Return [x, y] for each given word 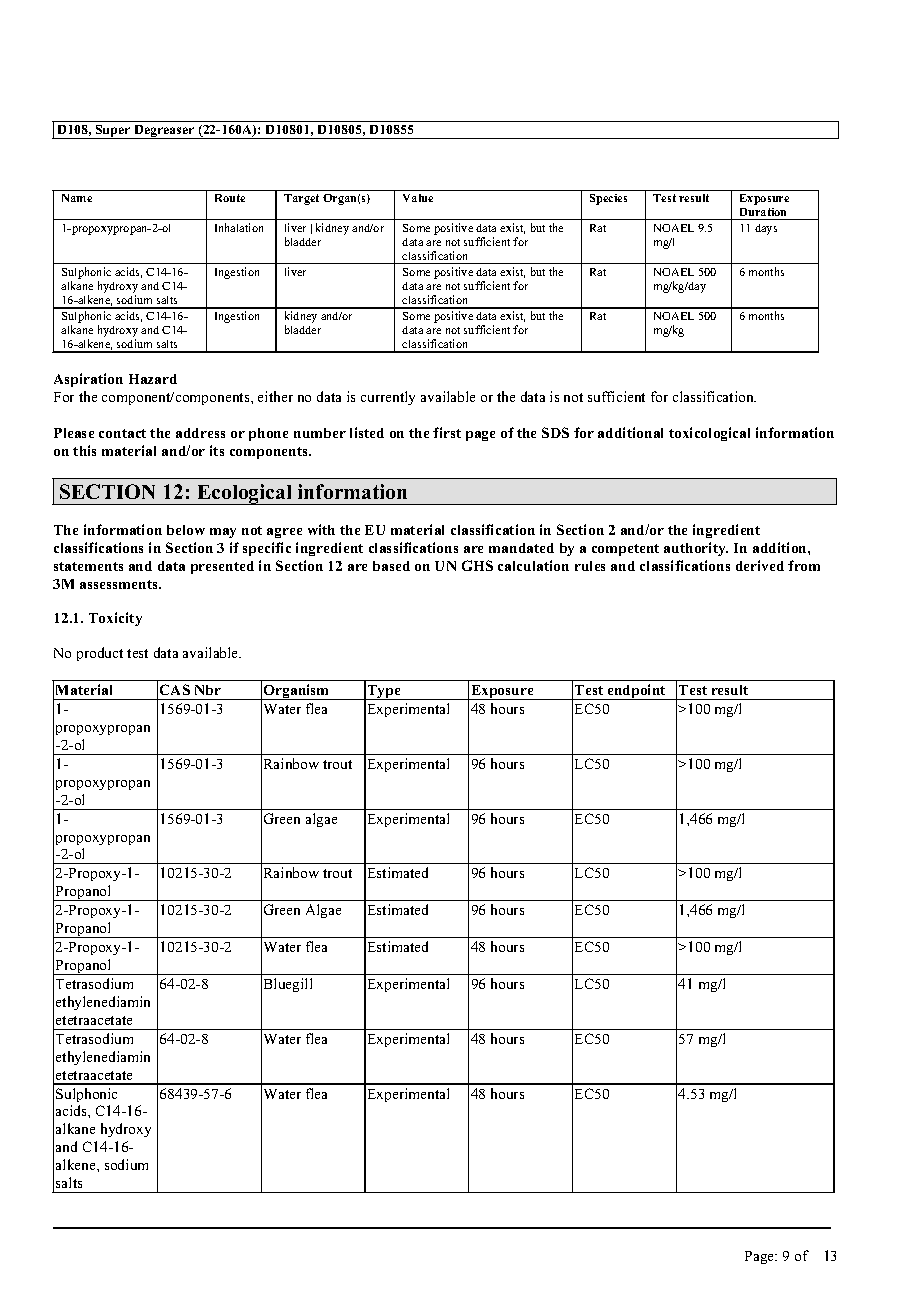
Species [608, 199]
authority [696, 549]
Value [418, 198]
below [186, 530]
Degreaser [164, 132]
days [766, 229]
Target [301, 199]
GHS [477, 565]
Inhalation [239, 227]
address [200, 433]
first [447, 432]
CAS [175, 689]
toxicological [709, 434]
